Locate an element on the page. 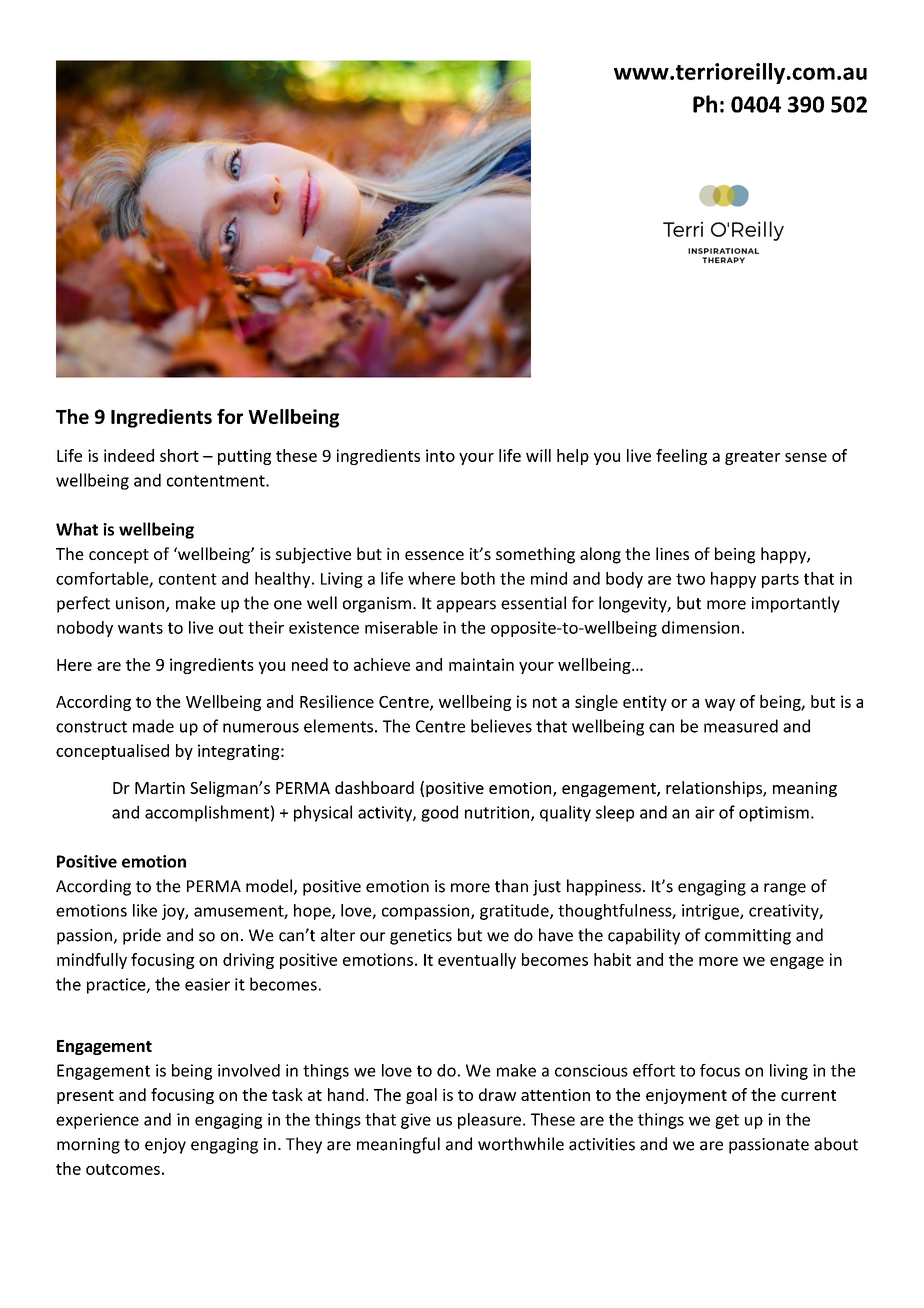  get is located at coordinates (727, 1121).
